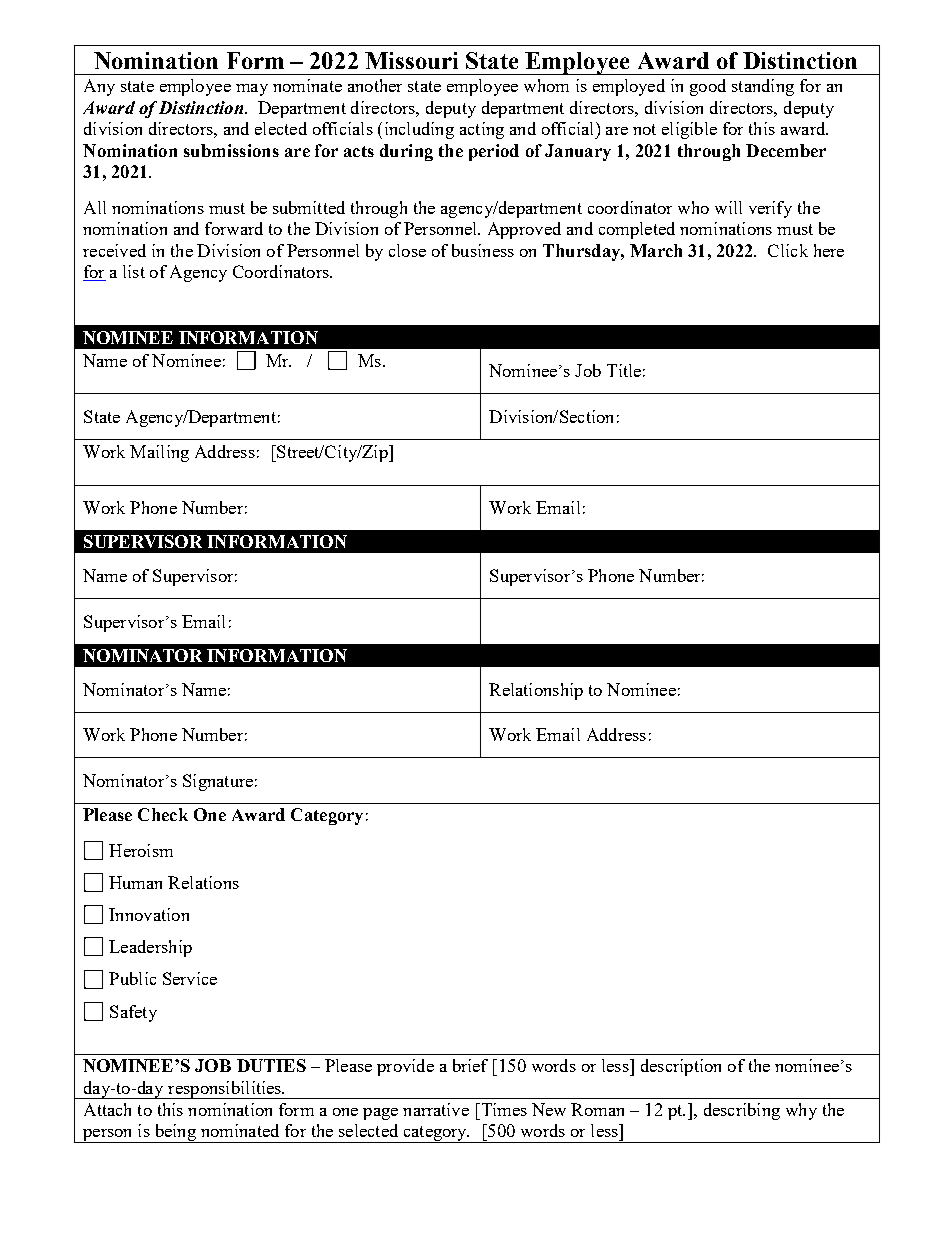 The width and height of the screenshot is (952, 1233). Describe the element at coordinates (224, 1090) in the screenshot. I see `responsibilities` at that location.
